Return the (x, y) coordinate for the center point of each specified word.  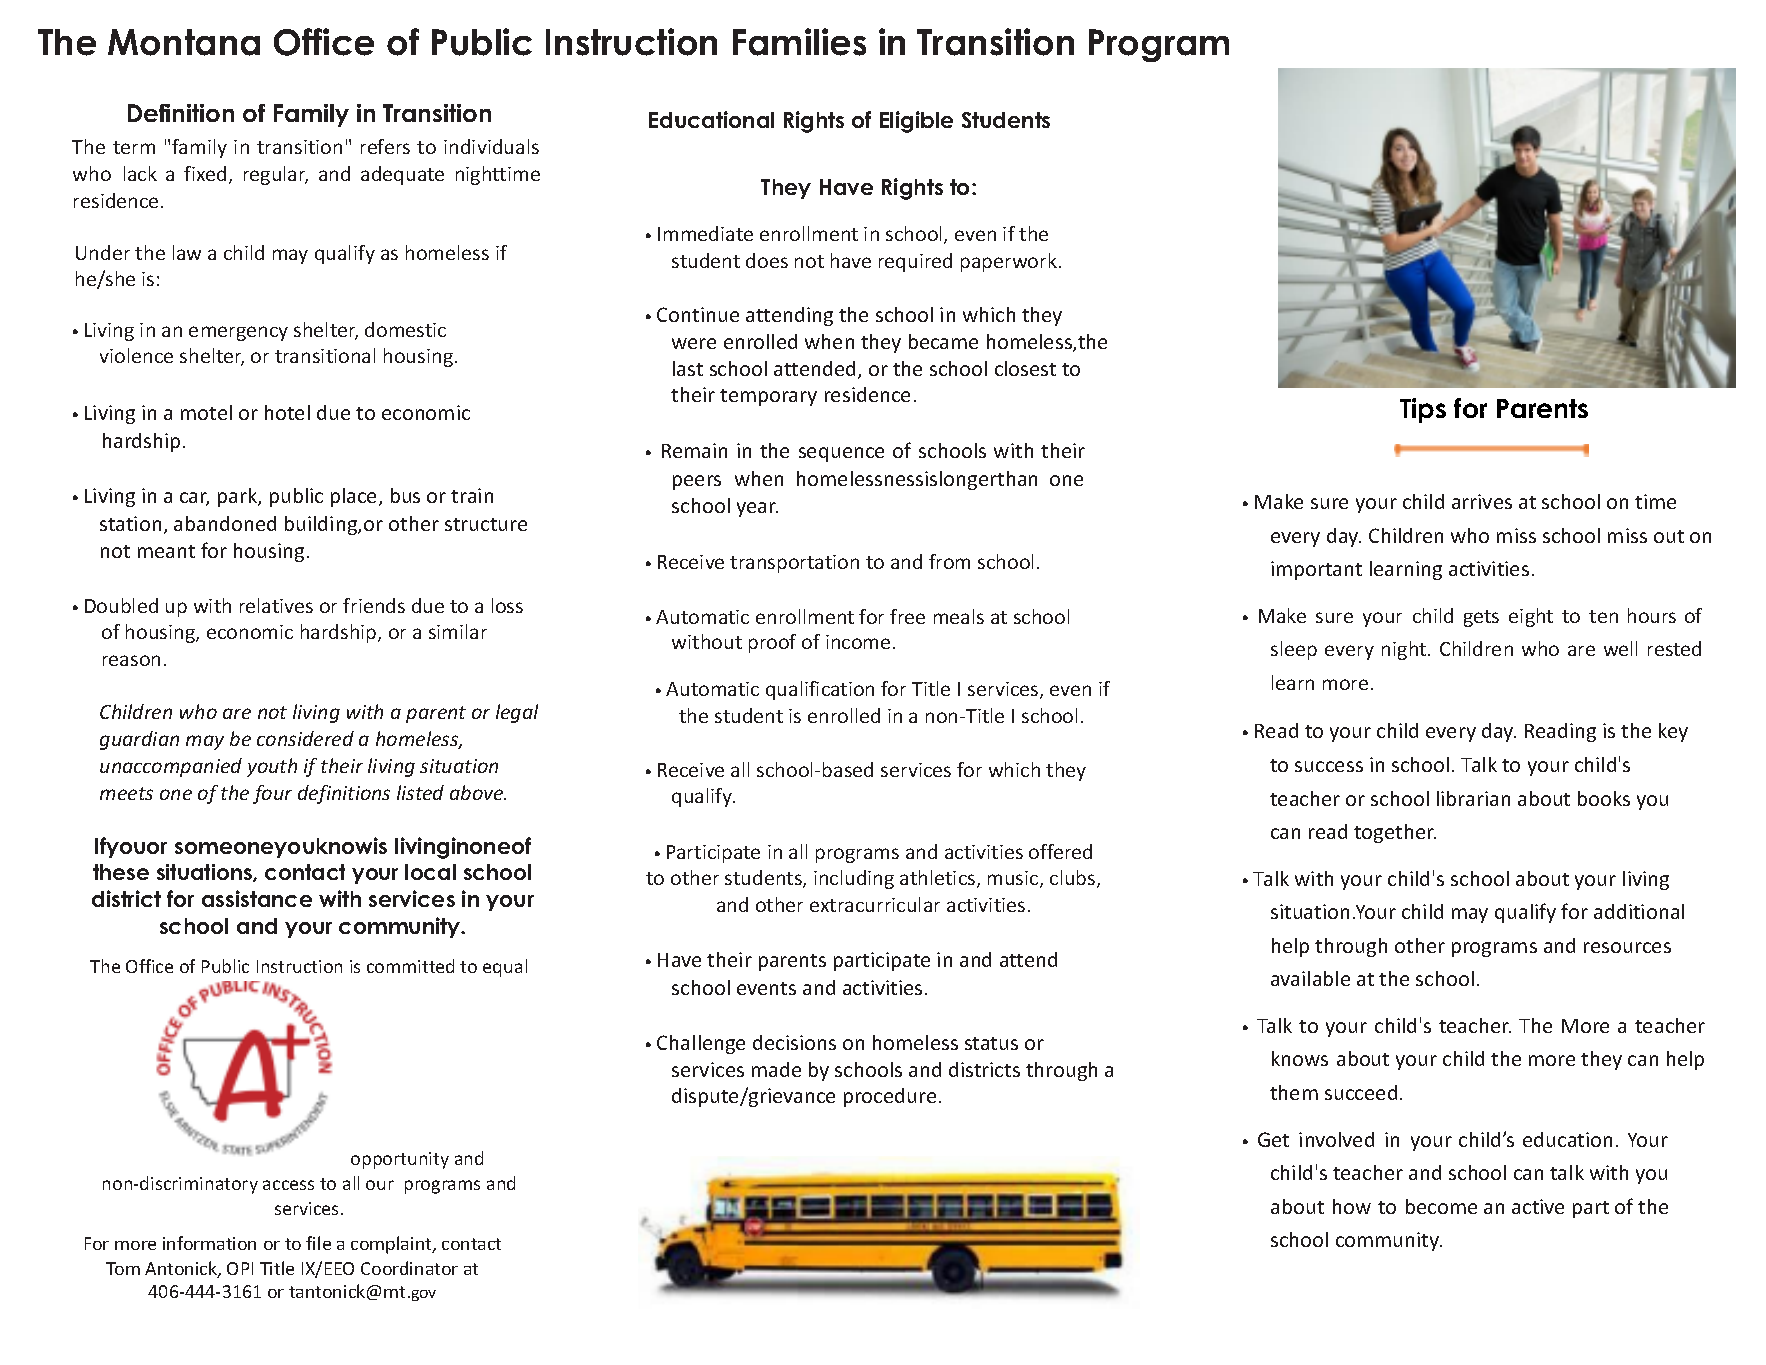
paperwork (1010, 262)
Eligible (916, 122)
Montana (184, 42)
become (1441, 1206)
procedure (890, 1097)
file (318, 1243)
